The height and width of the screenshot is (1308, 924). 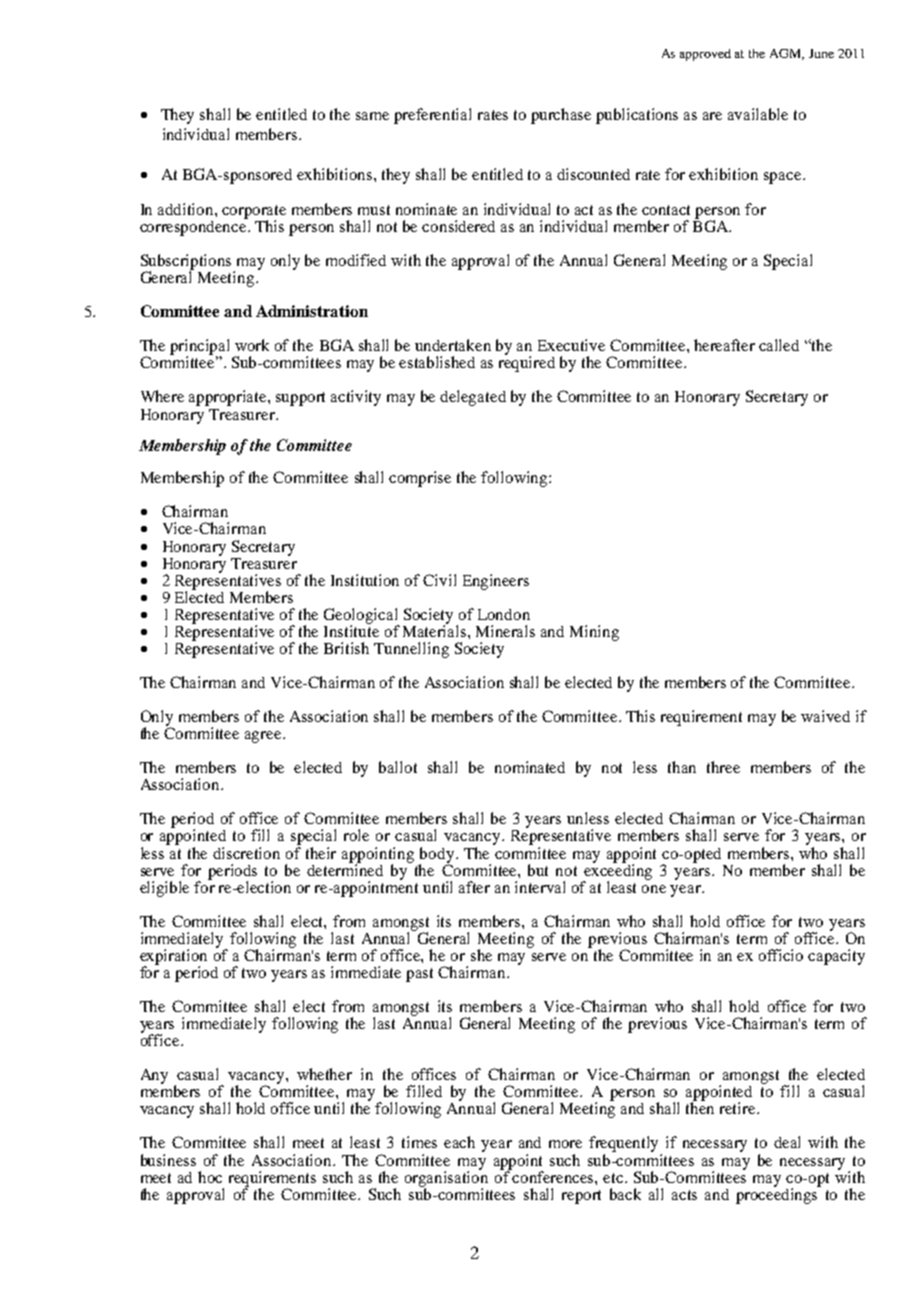 I want to click on discretion, so click(x=246, y=853).
